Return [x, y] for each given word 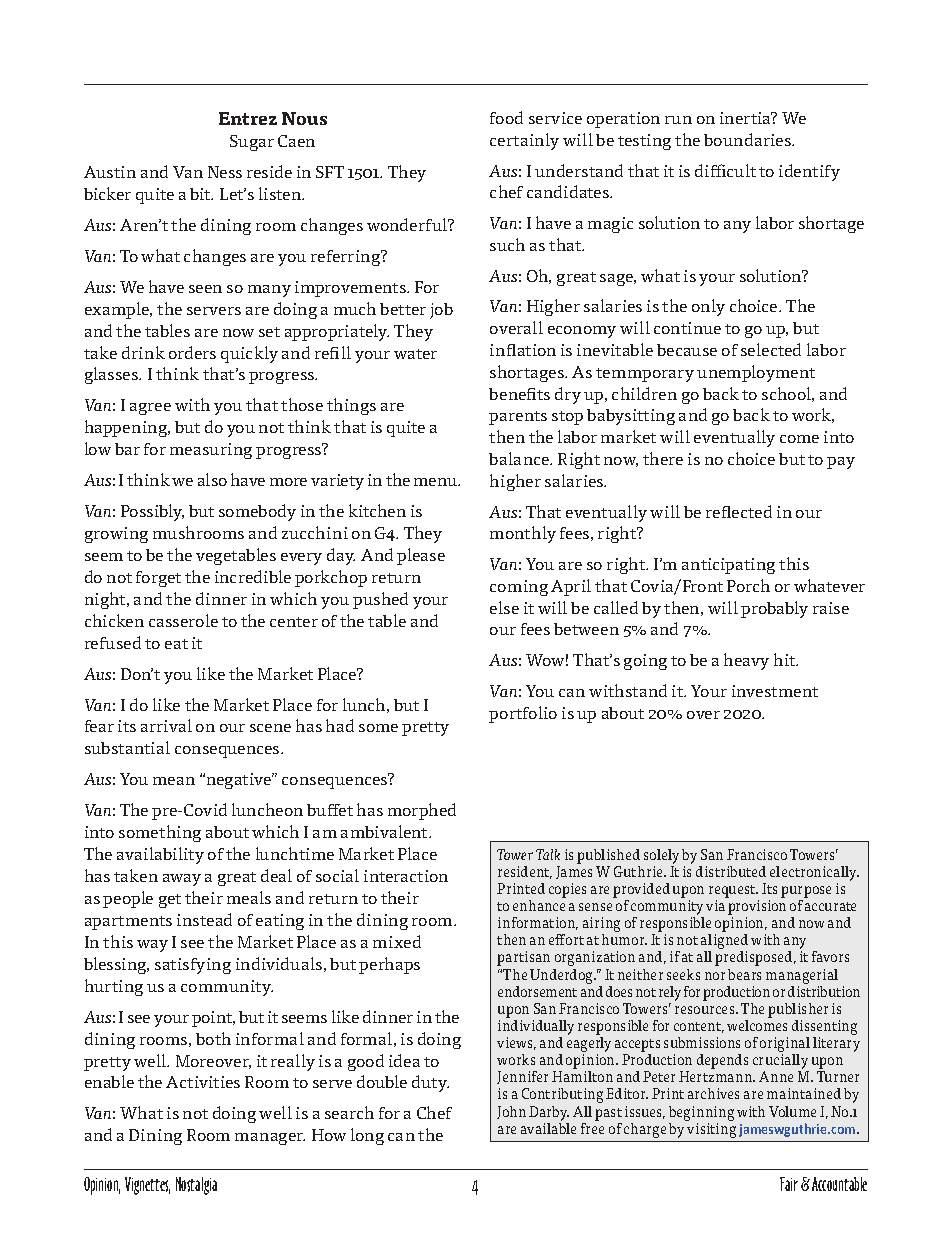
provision [757, 909]
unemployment [756, 373]
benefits [519, 394]
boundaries [748, 139]
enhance [539, 905]
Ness [225, 172]
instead [204, 919]
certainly [524, 141]
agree [150, 409]
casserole [183, 620]
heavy [746, 661]
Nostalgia [196, 1186]
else [504, 607]
